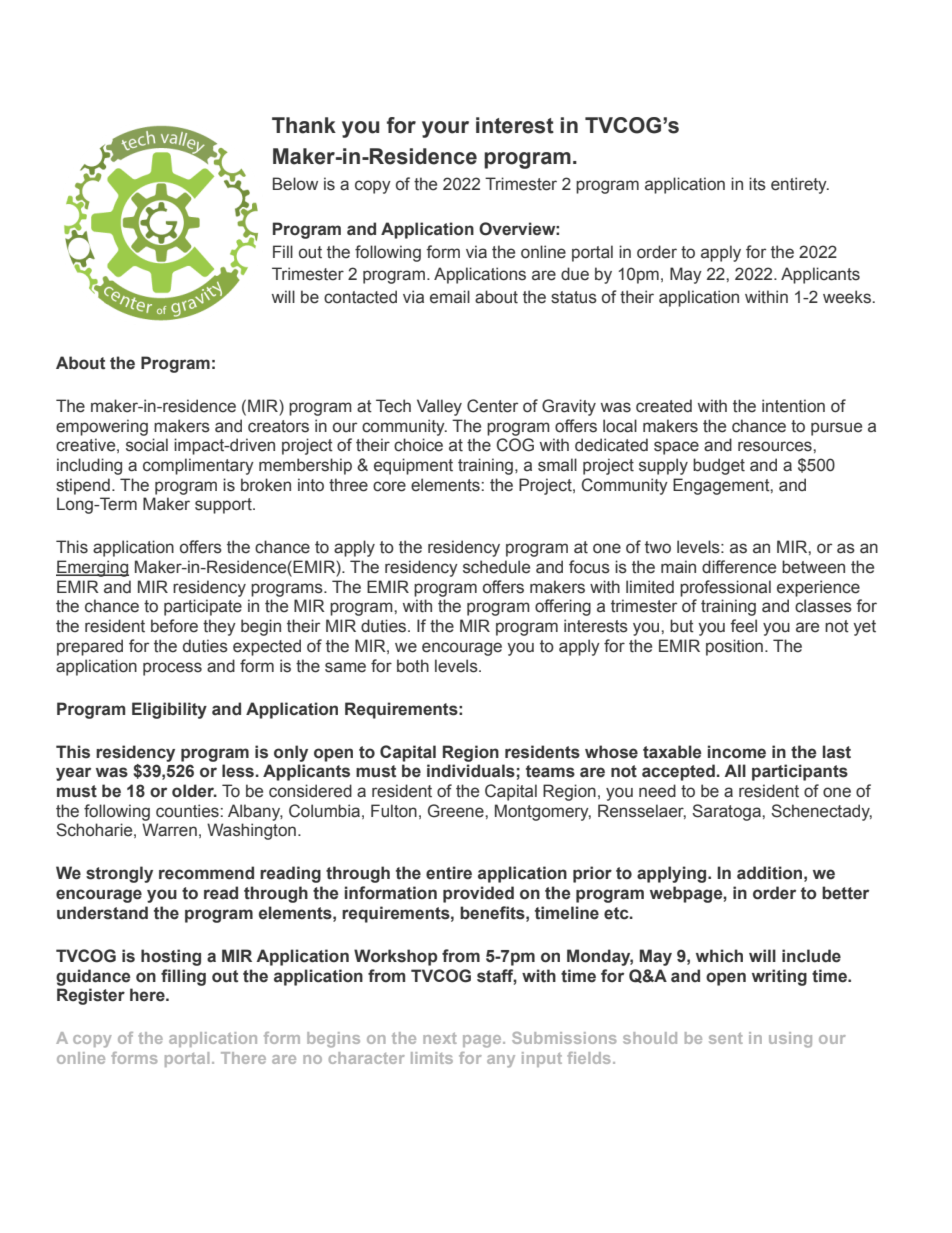 Image resolution: width=952 pixels, height=1233 pixels. I want to click on Center, so click(492, 406).
